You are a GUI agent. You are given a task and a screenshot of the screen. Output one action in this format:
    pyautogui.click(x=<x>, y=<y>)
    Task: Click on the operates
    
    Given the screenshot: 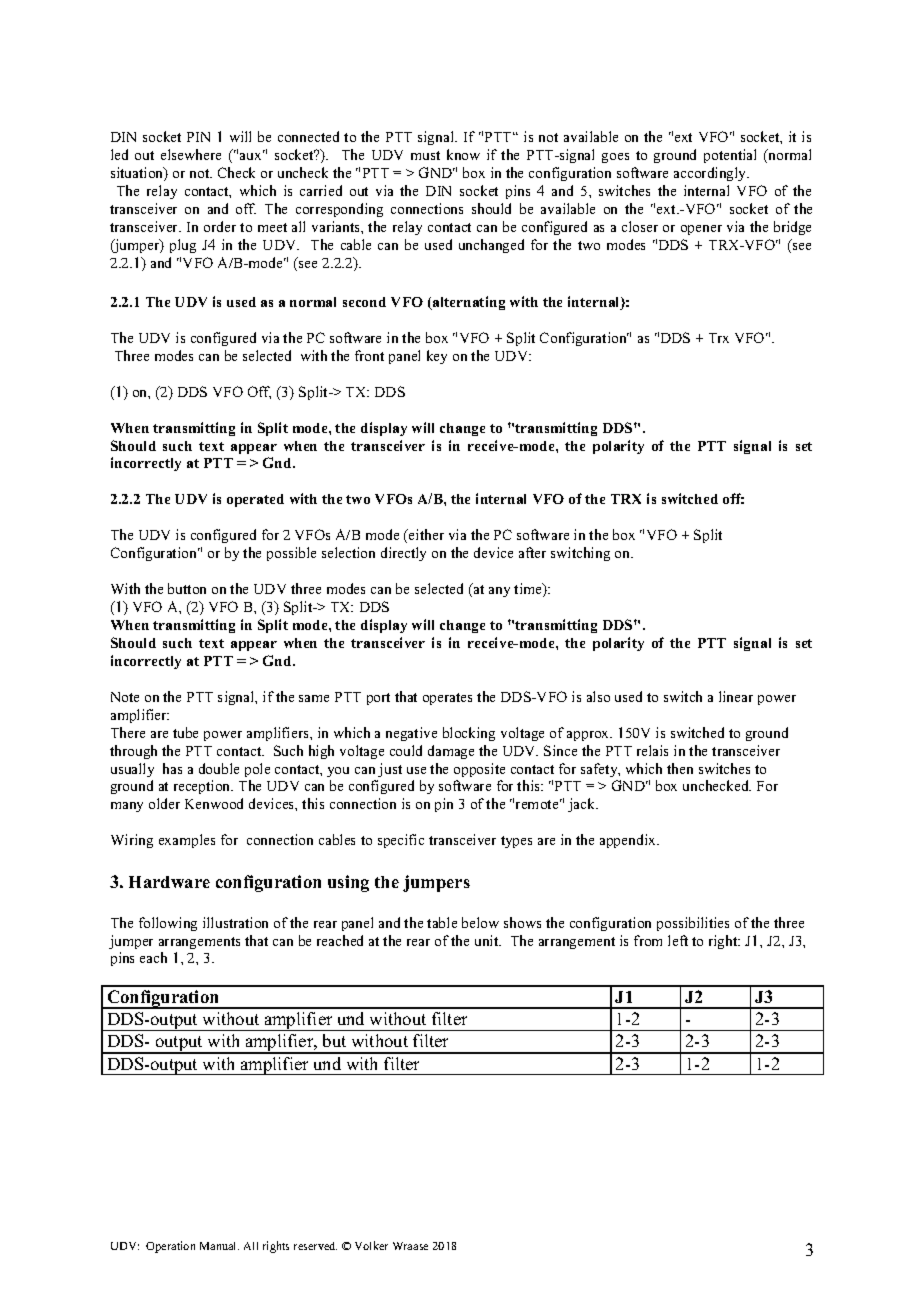 What is the action you would take?
    pyautogui.click(x=447, y=699)
